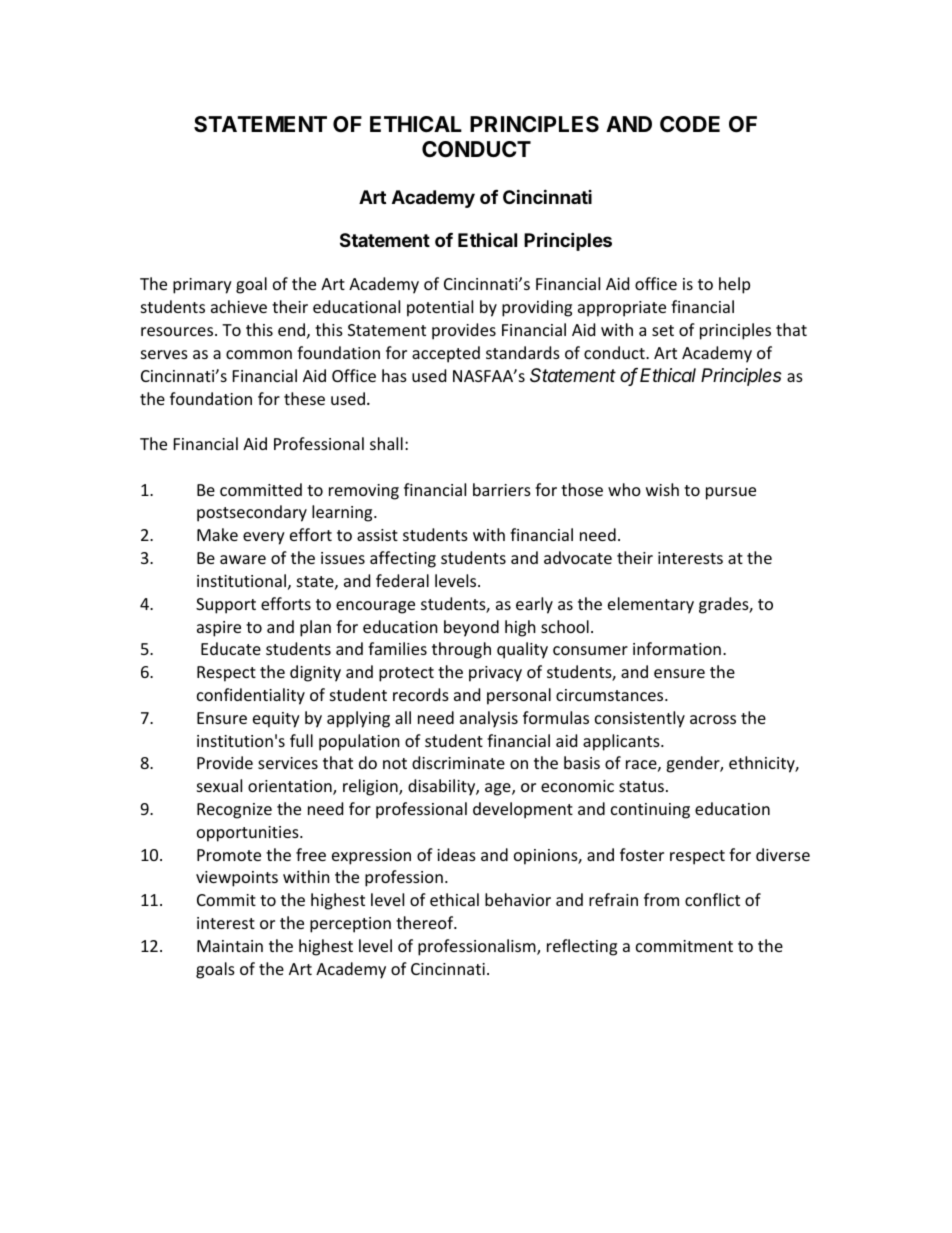 Image resolution: width=952 pixels, height=1233 pixels. I want to click on Maintain, so click(230, 946).
